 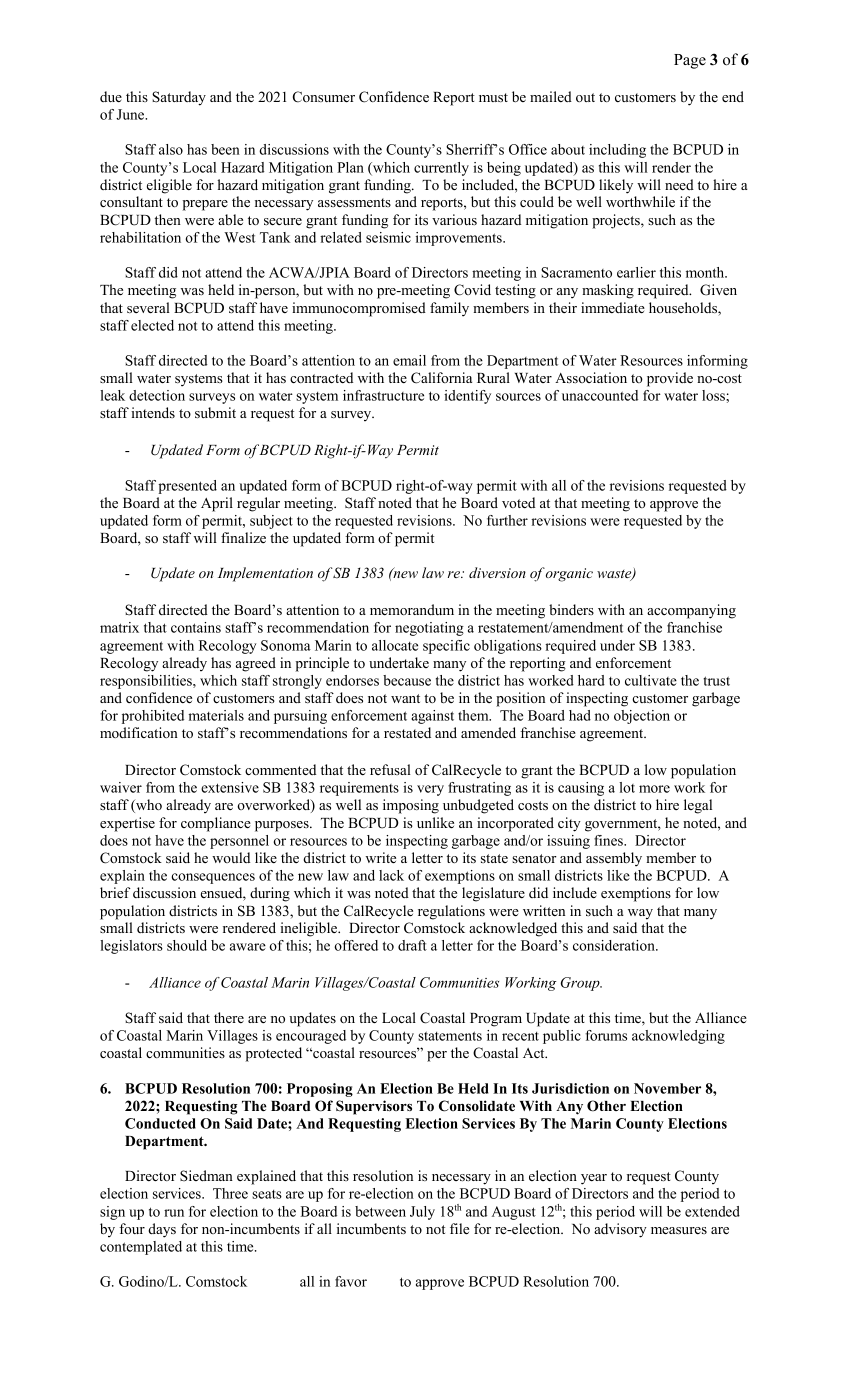 What do you see at coordinates (187, 487) in the document?
I see `presented` at bounding box center [187, 487].
